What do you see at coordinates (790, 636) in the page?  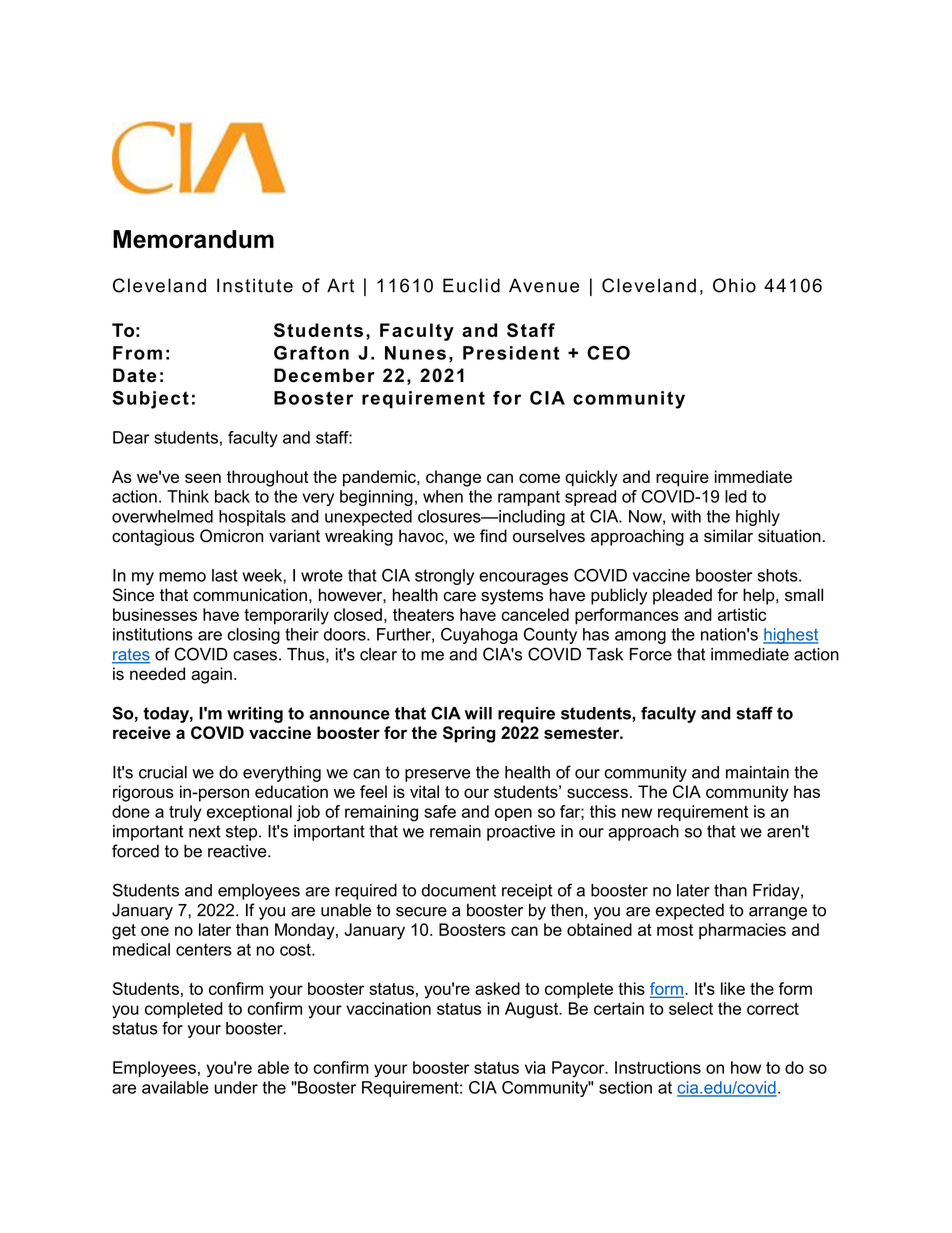 I see `highest` at bounding box center [790, 636].
